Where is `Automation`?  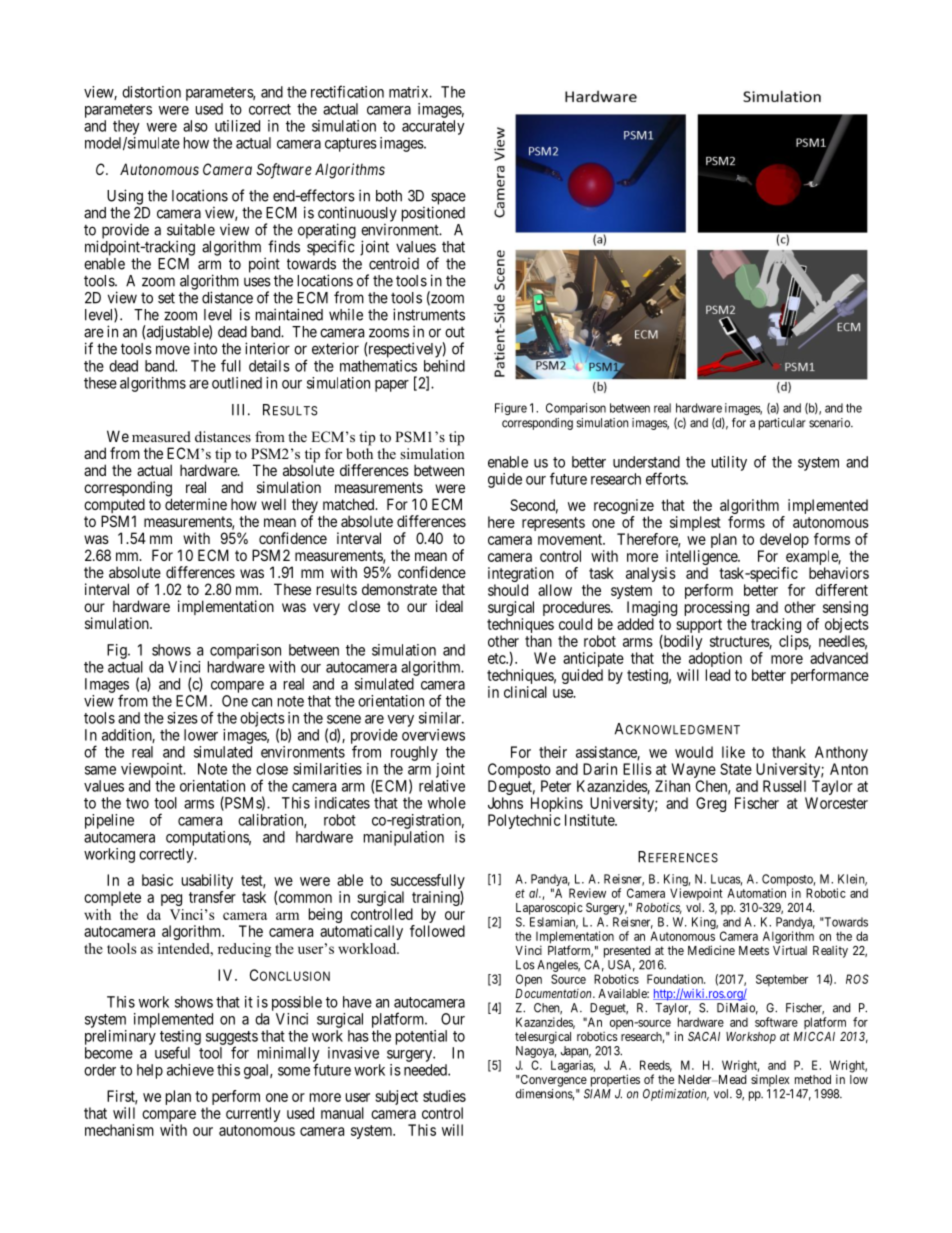
Automation is located at coordinates (756, 893).
